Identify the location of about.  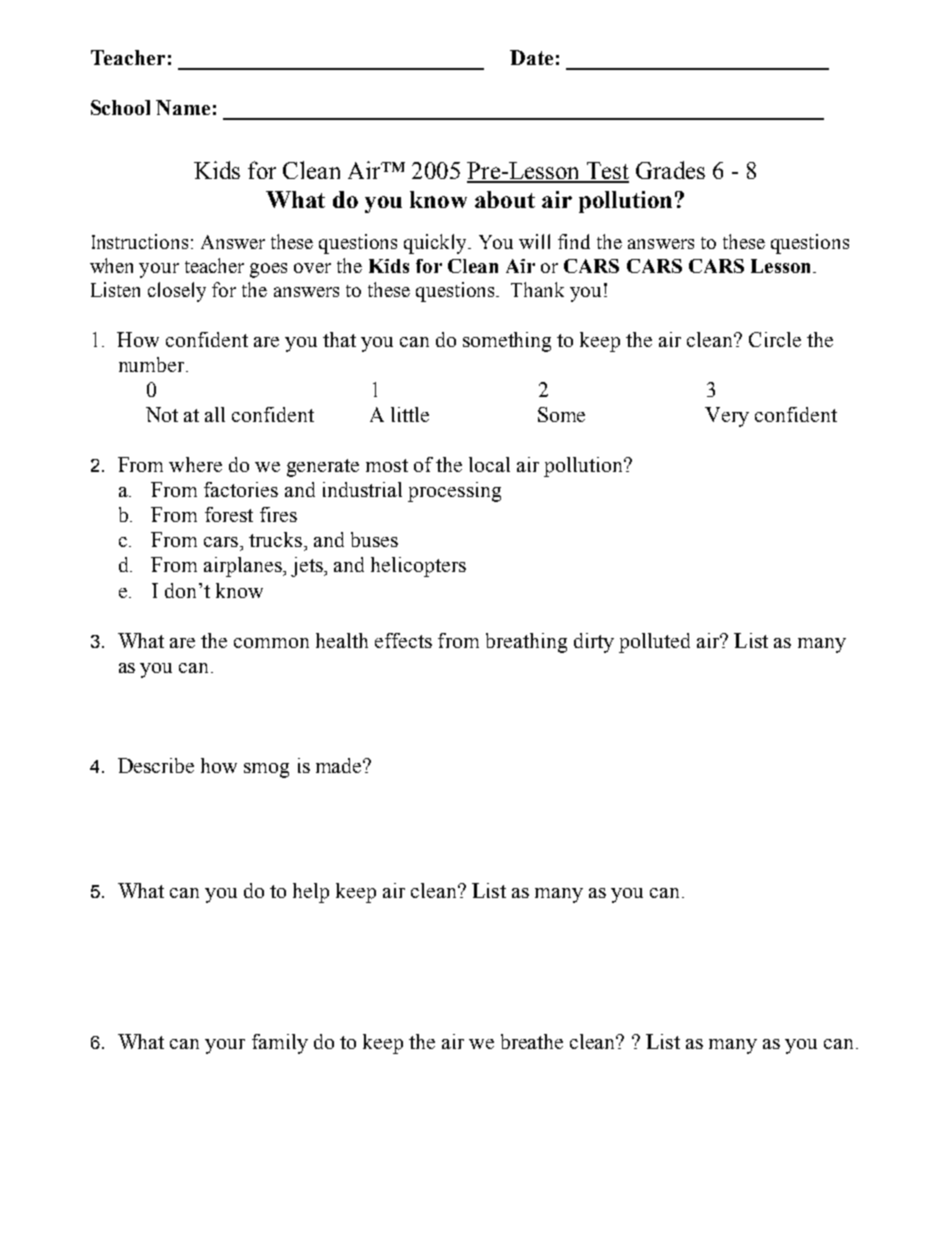
(505, 199).
